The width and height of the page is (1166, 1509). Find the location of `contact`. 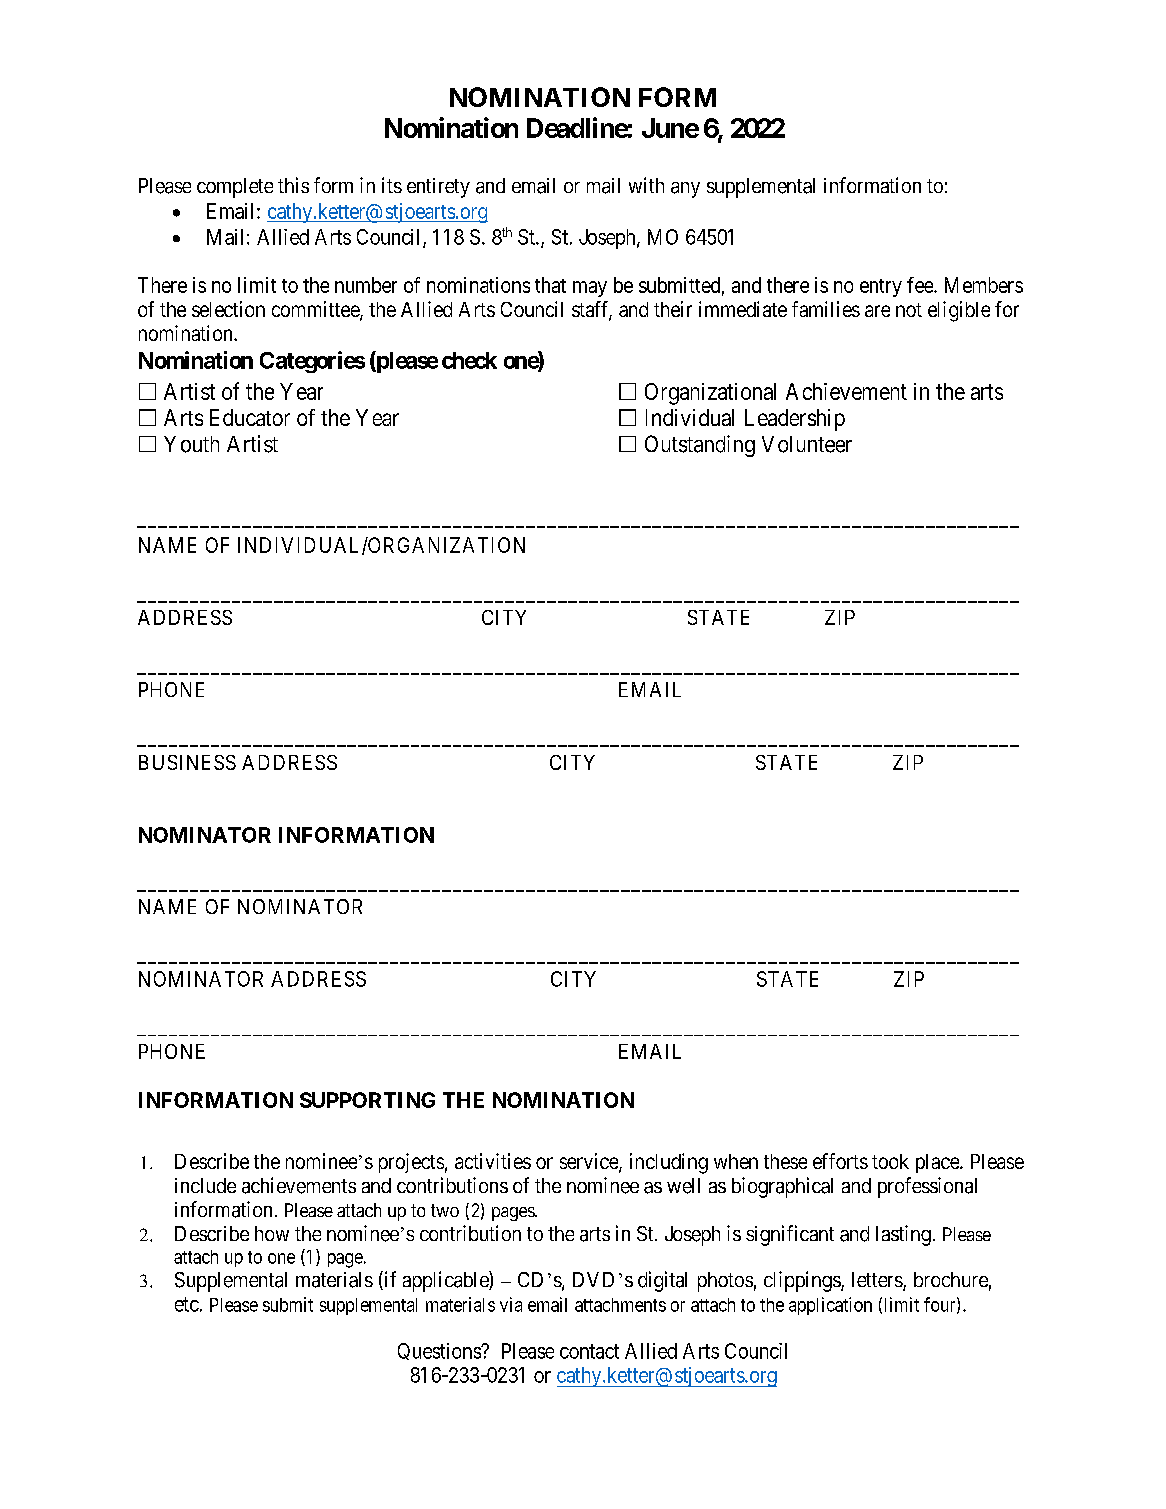

contact is located at coordinates (589, 1351).
